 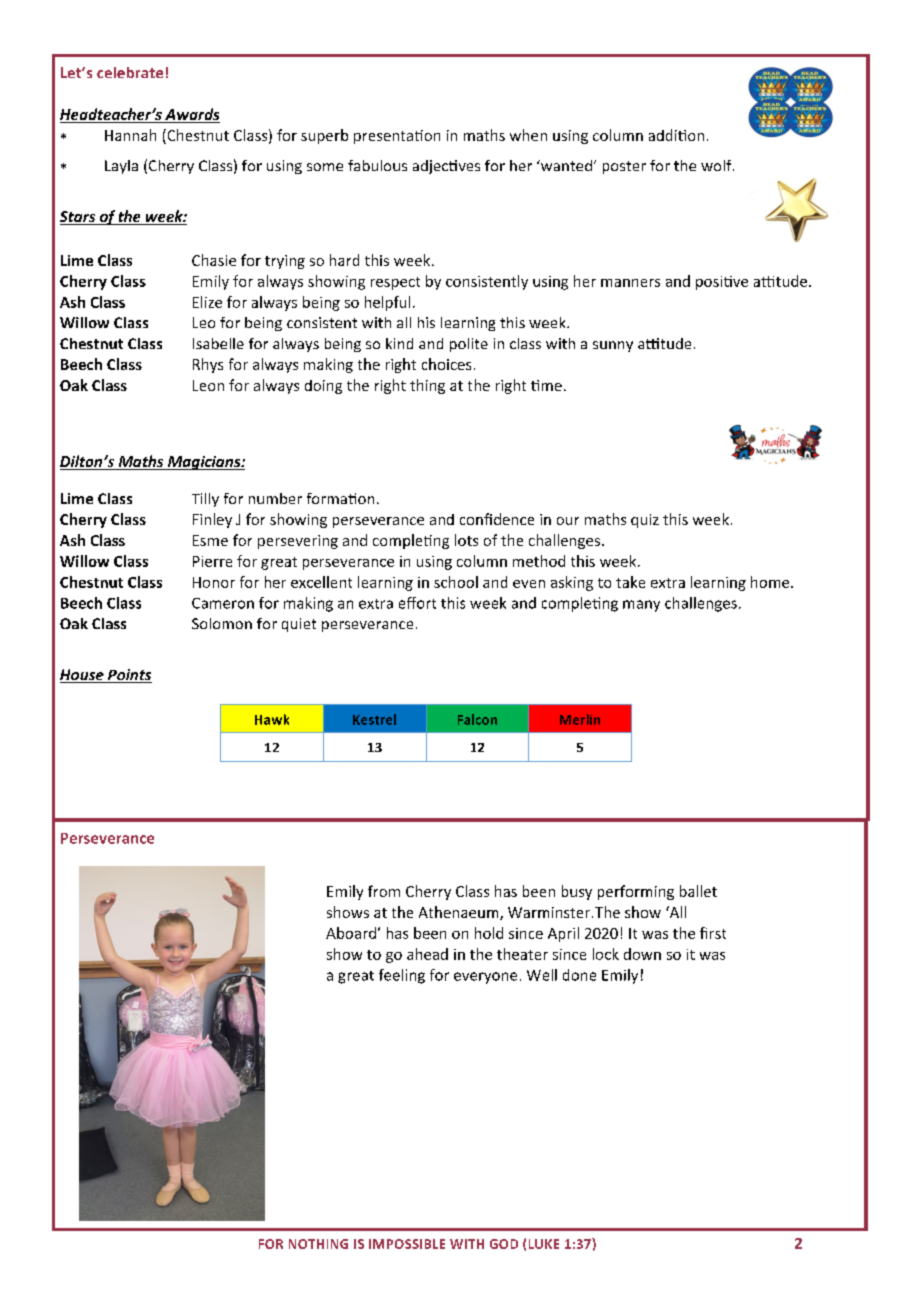 What do you see at coordinates (397, 137) in the page?
I see `presentation` at bounding box center [397, 137].
